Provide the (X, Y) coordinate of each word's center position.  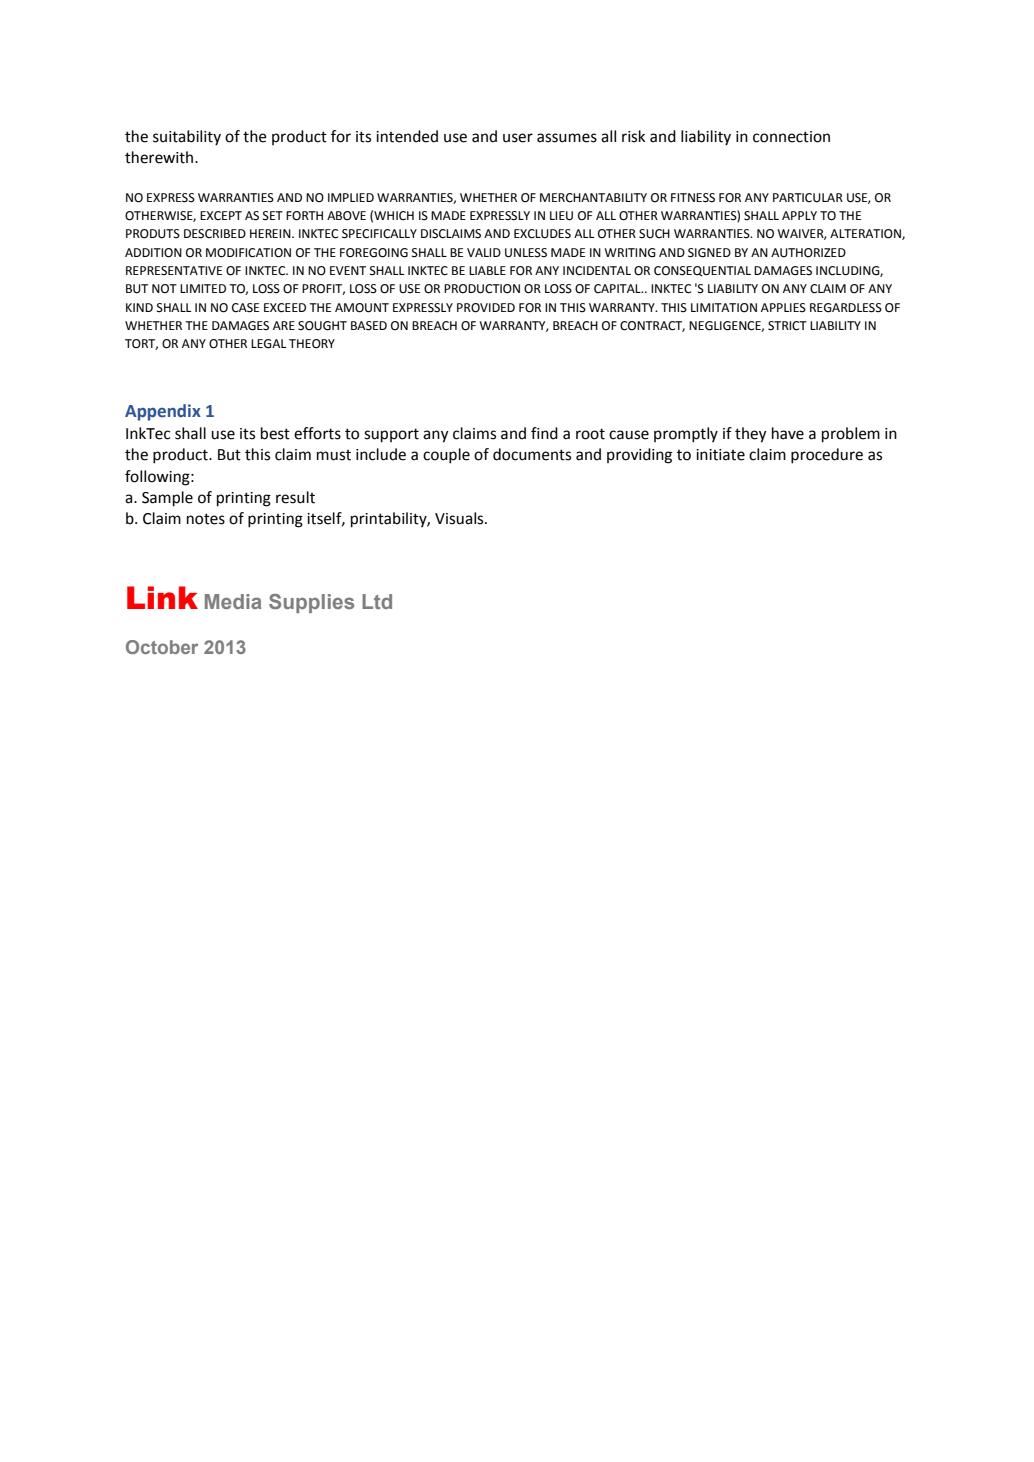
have (788, 433)
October (162, 647)
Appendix (163, 412)
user (518, 138)
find (544, 433)
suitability (187, 138)
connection (791, 137)
